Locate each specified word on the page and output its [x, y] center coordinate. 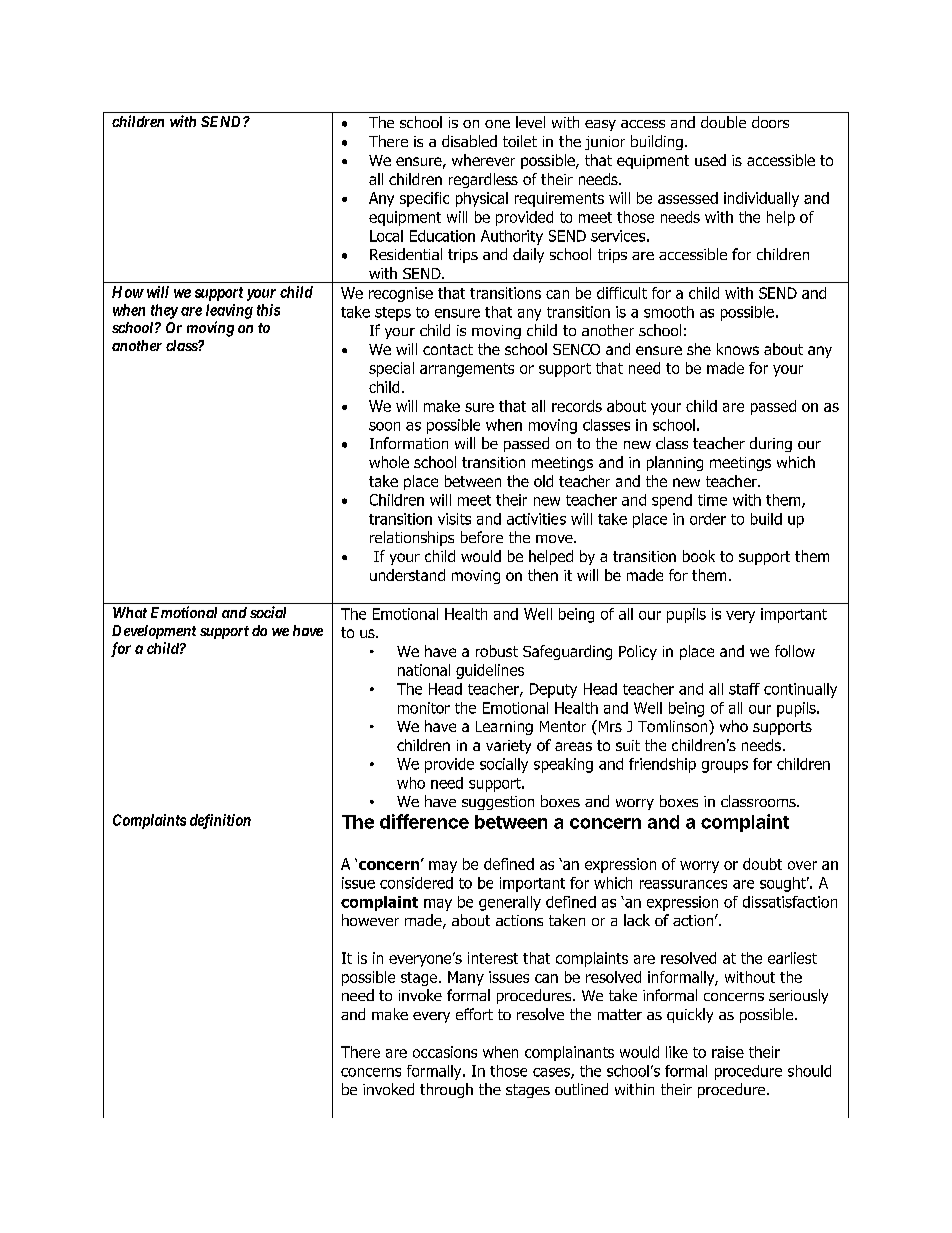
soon [384, 426]
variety [508, 747]
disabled [469, 141]
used [710, 160]
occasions [445, 1052]
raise [728, 1052]
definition [220, 821]
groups [725, 767]
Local [386, 236]
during [771, 444]
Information [409, 443]
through [446, 1090]
